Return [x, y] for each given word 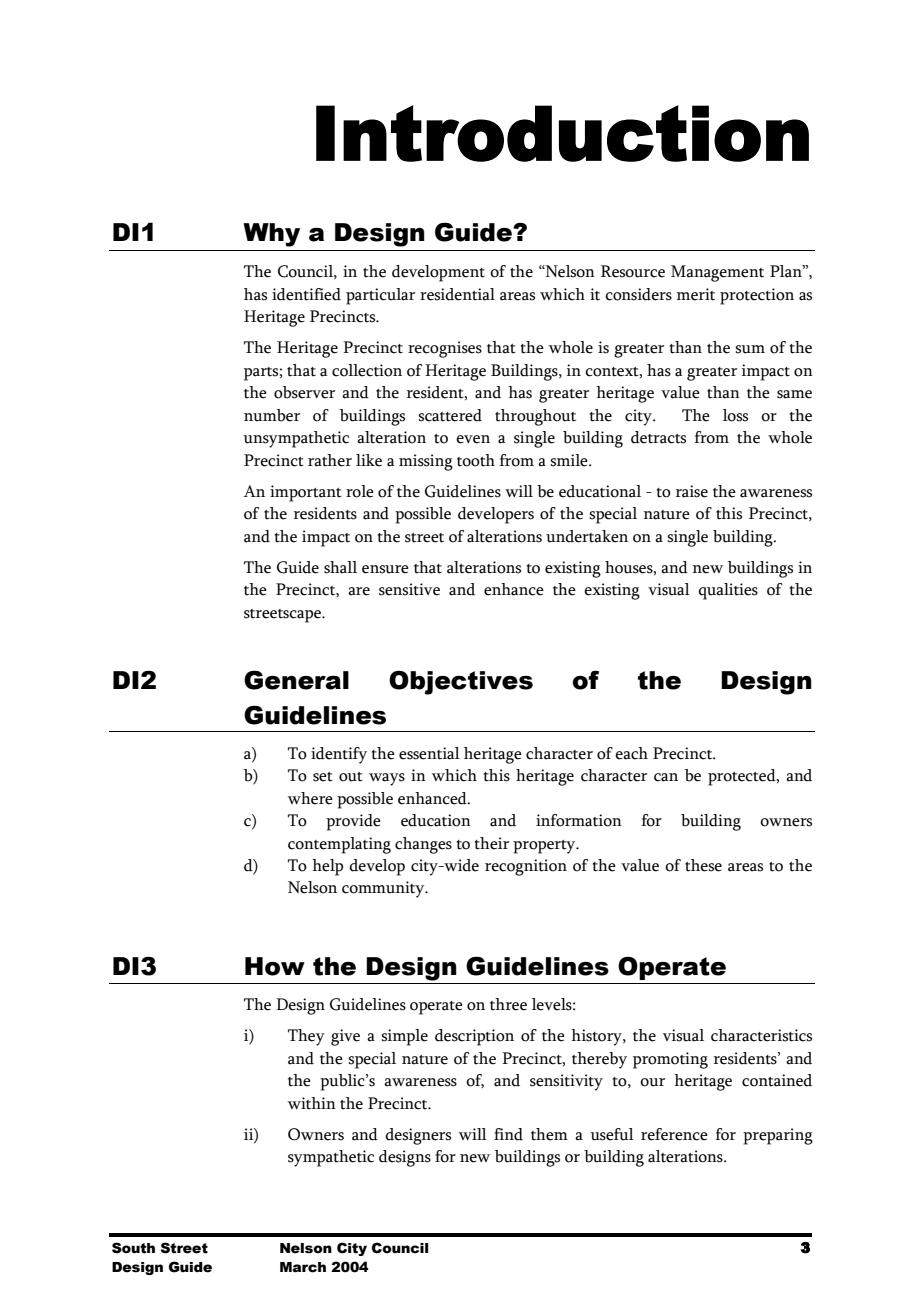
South [133, 1248]
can [666, 777]
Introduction [562, 133]
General [296, 680]
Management [717, 273]
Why [271, 235]
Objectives [461, 683]
